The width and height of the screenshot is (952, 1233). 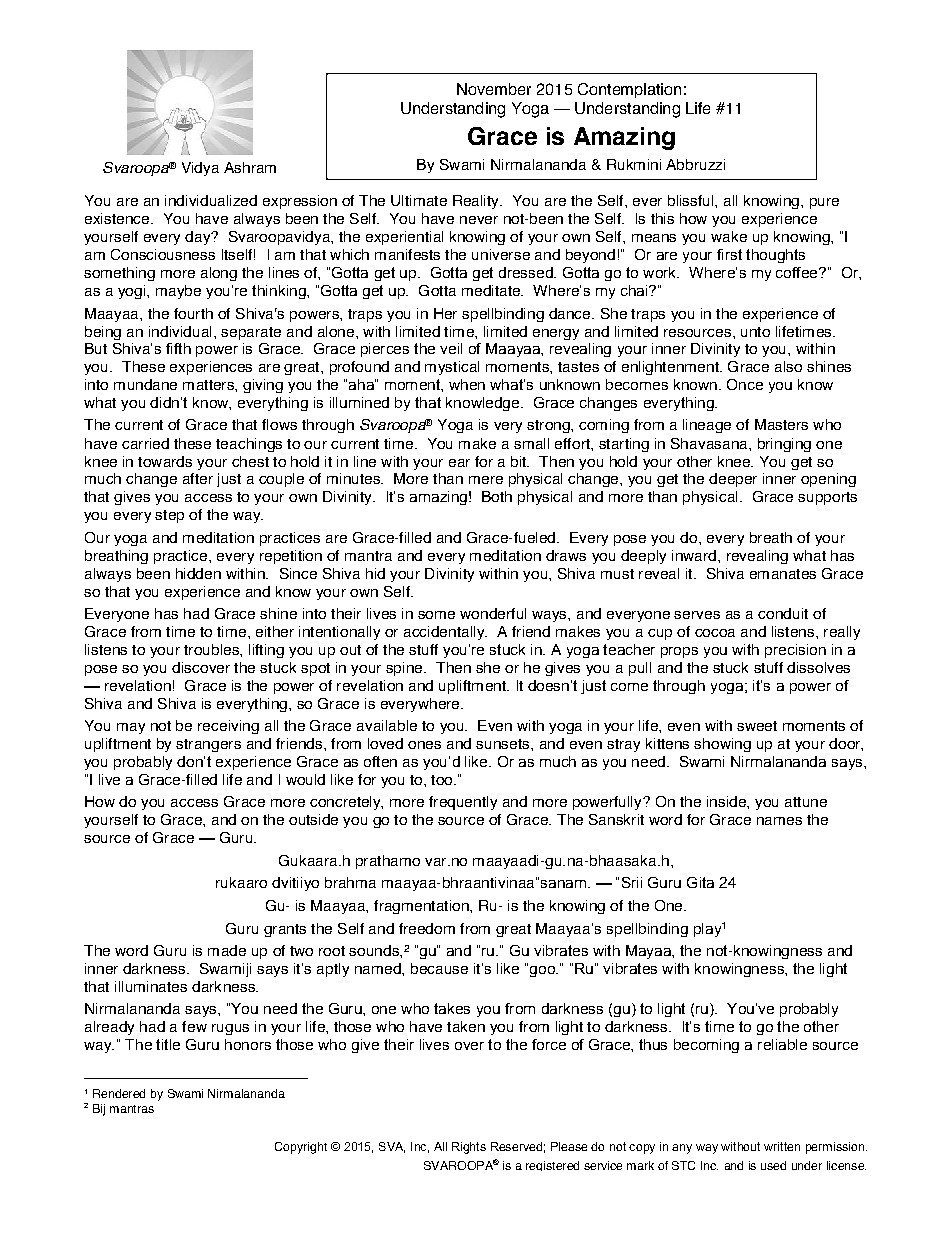 I want to click on ear, so click(x=459, y=463).
